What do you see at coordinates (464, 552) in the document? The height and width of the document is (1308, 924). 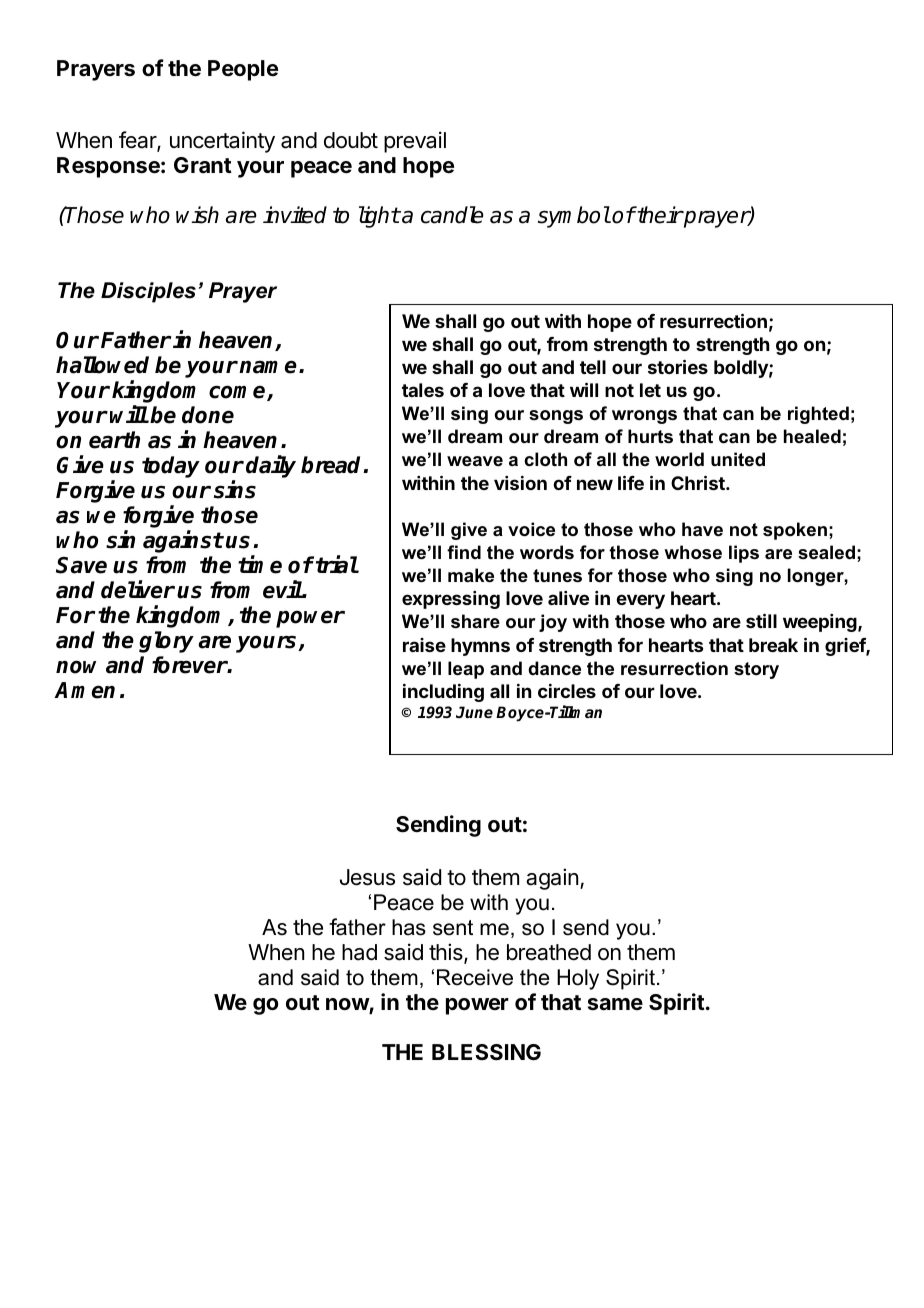 I see `find` at bounding box center [464, 552].
